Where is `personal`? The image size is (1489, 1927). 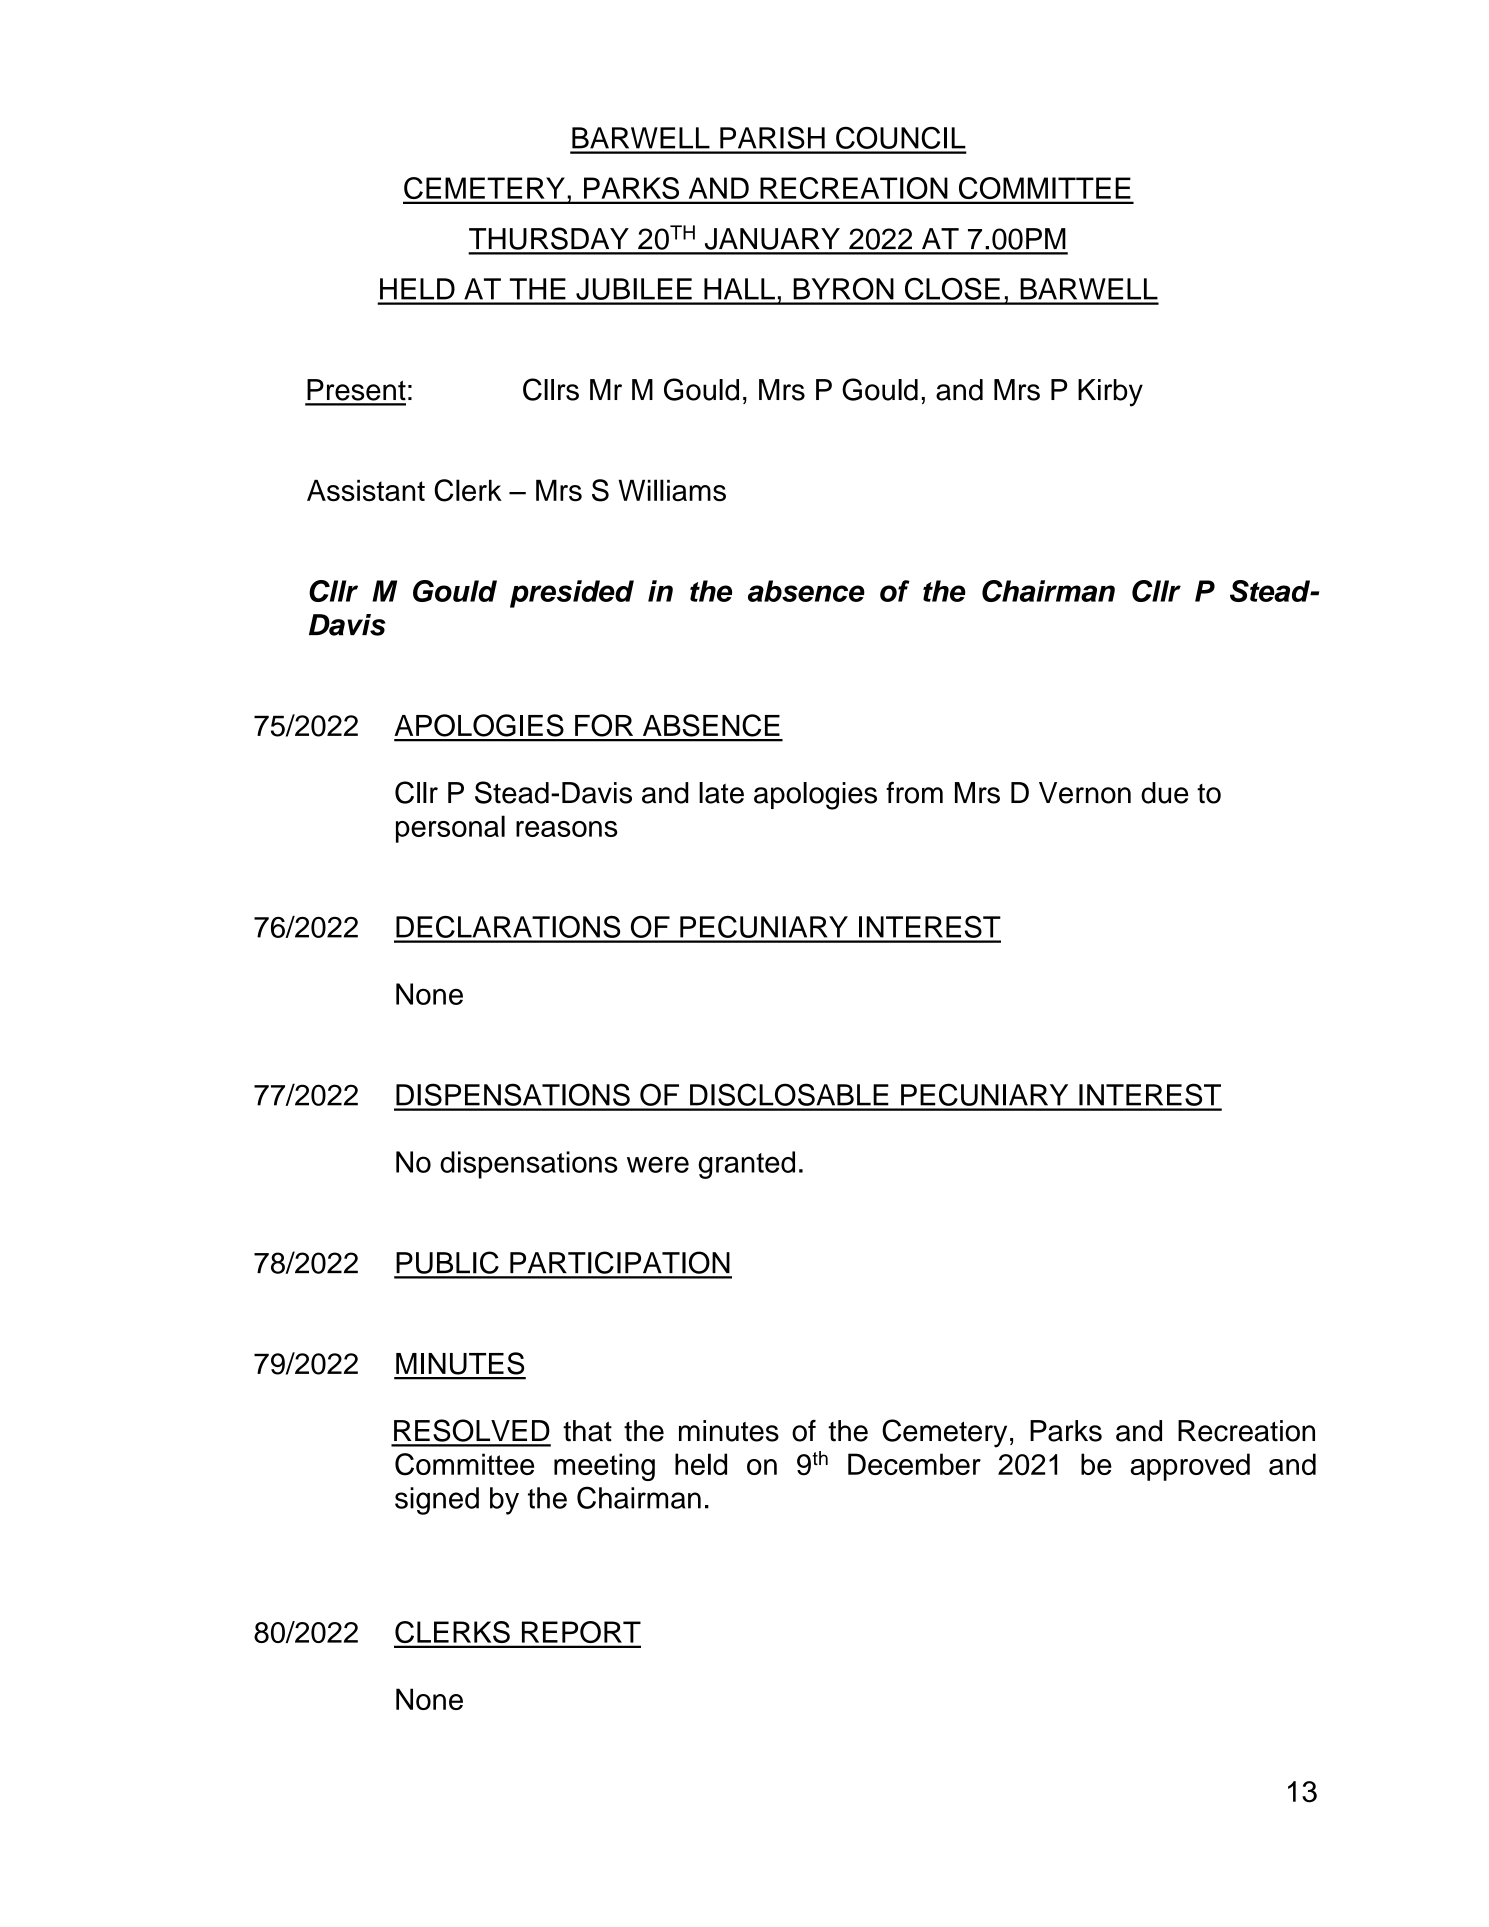
personal is located at coordinates (450, 829).
